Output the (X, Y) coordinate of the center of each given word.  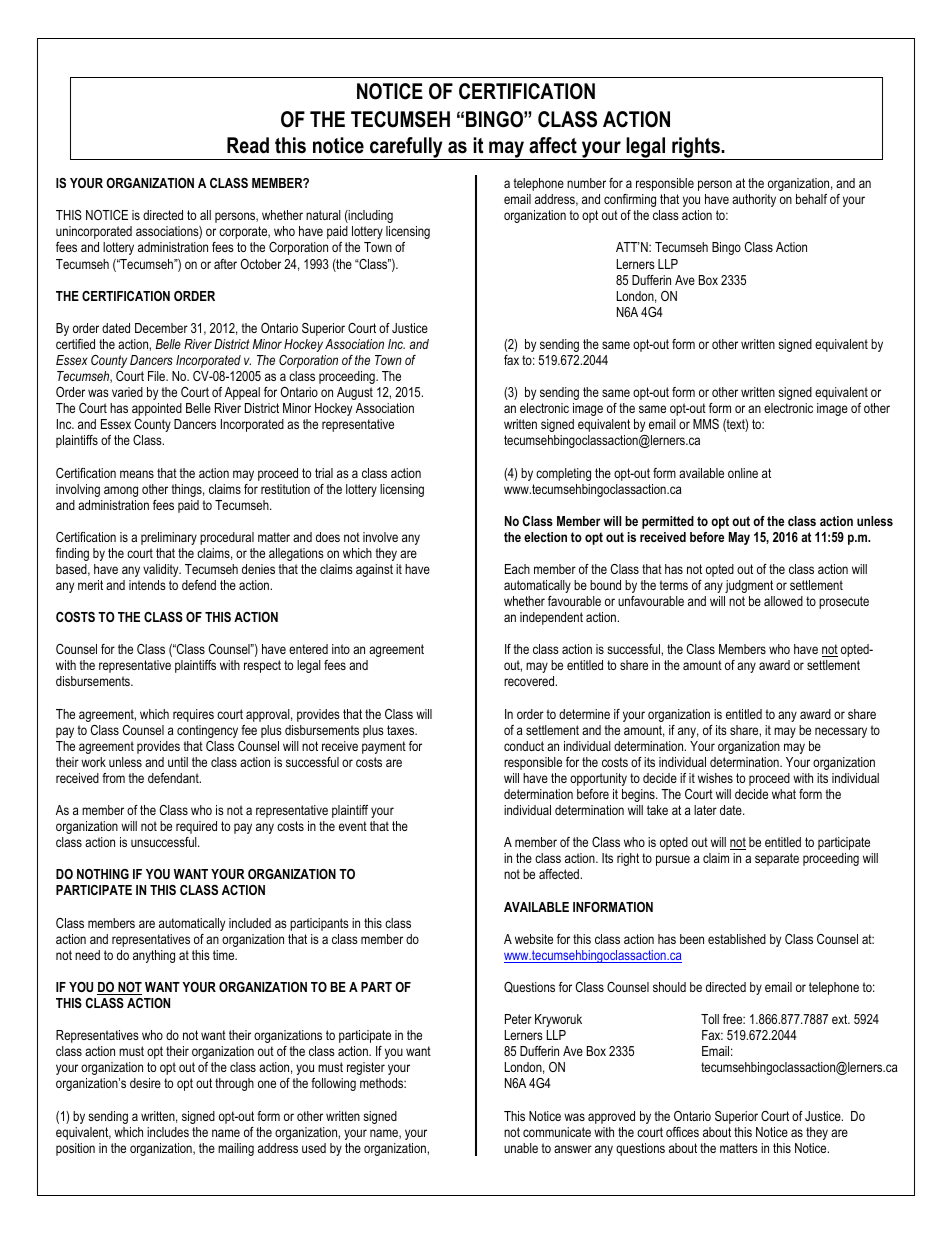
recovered (530, 681)
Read (248, 145)
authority (754, 200)
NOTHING (103, 874)
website (534, 939)
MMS (706, 424)
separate (777, 859)
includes (168, 1132)
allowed (783, 601)
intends (147, 585)
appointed (157, 409)
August (355, 393)
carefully (406, 148)
